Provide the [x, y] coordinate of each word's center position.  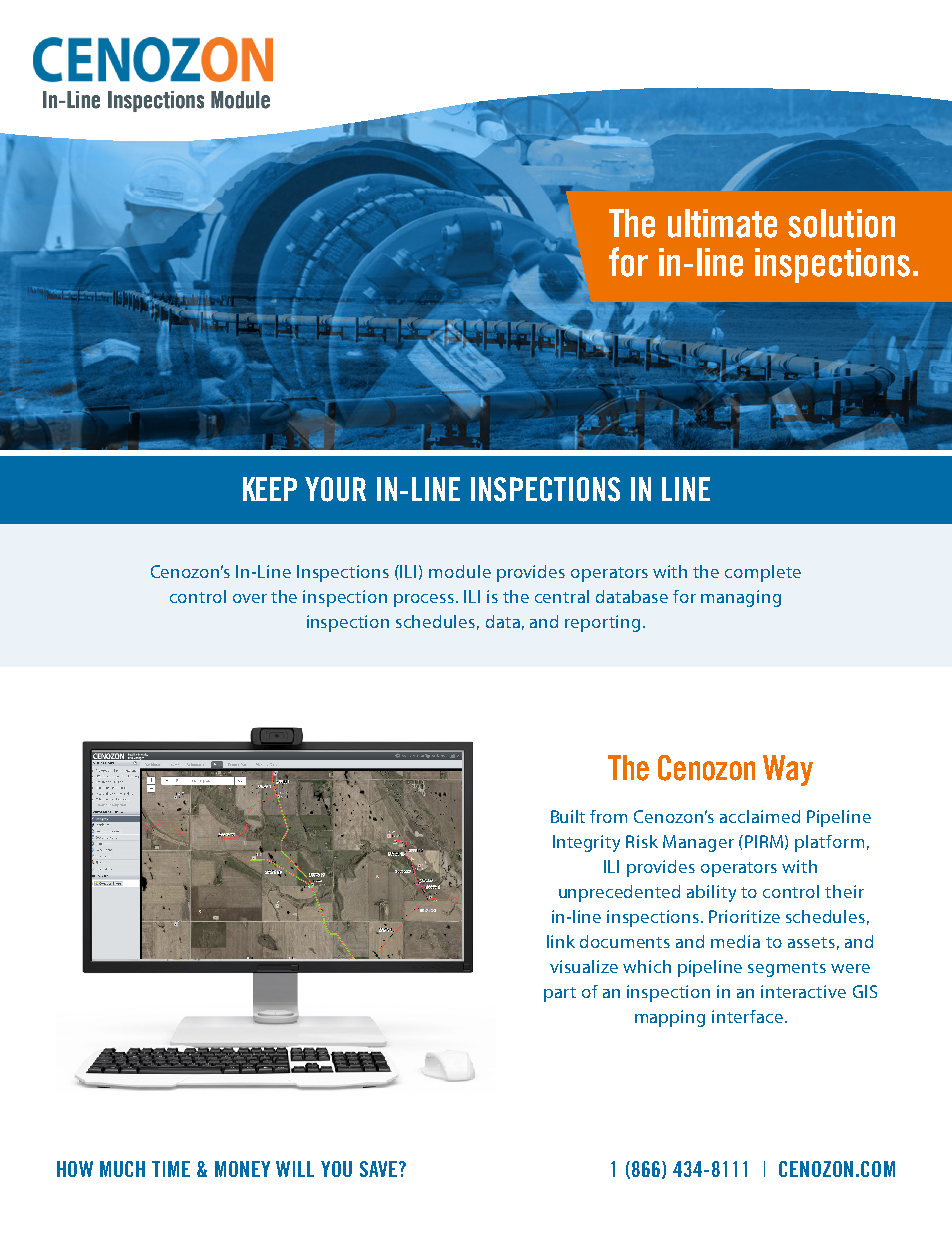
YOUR [335, 489]
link [561, 941]
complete [763, 573]
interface [747, 1016]
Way [788, 770]
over [250, 598]
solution [841, 223]
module [460, 571]
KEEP [270, 489]
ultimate [722, 223]
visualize [584, 966]
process [424, 600]
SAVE [378, 1169]
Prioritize [744, 916]
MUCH [122, 1169]
